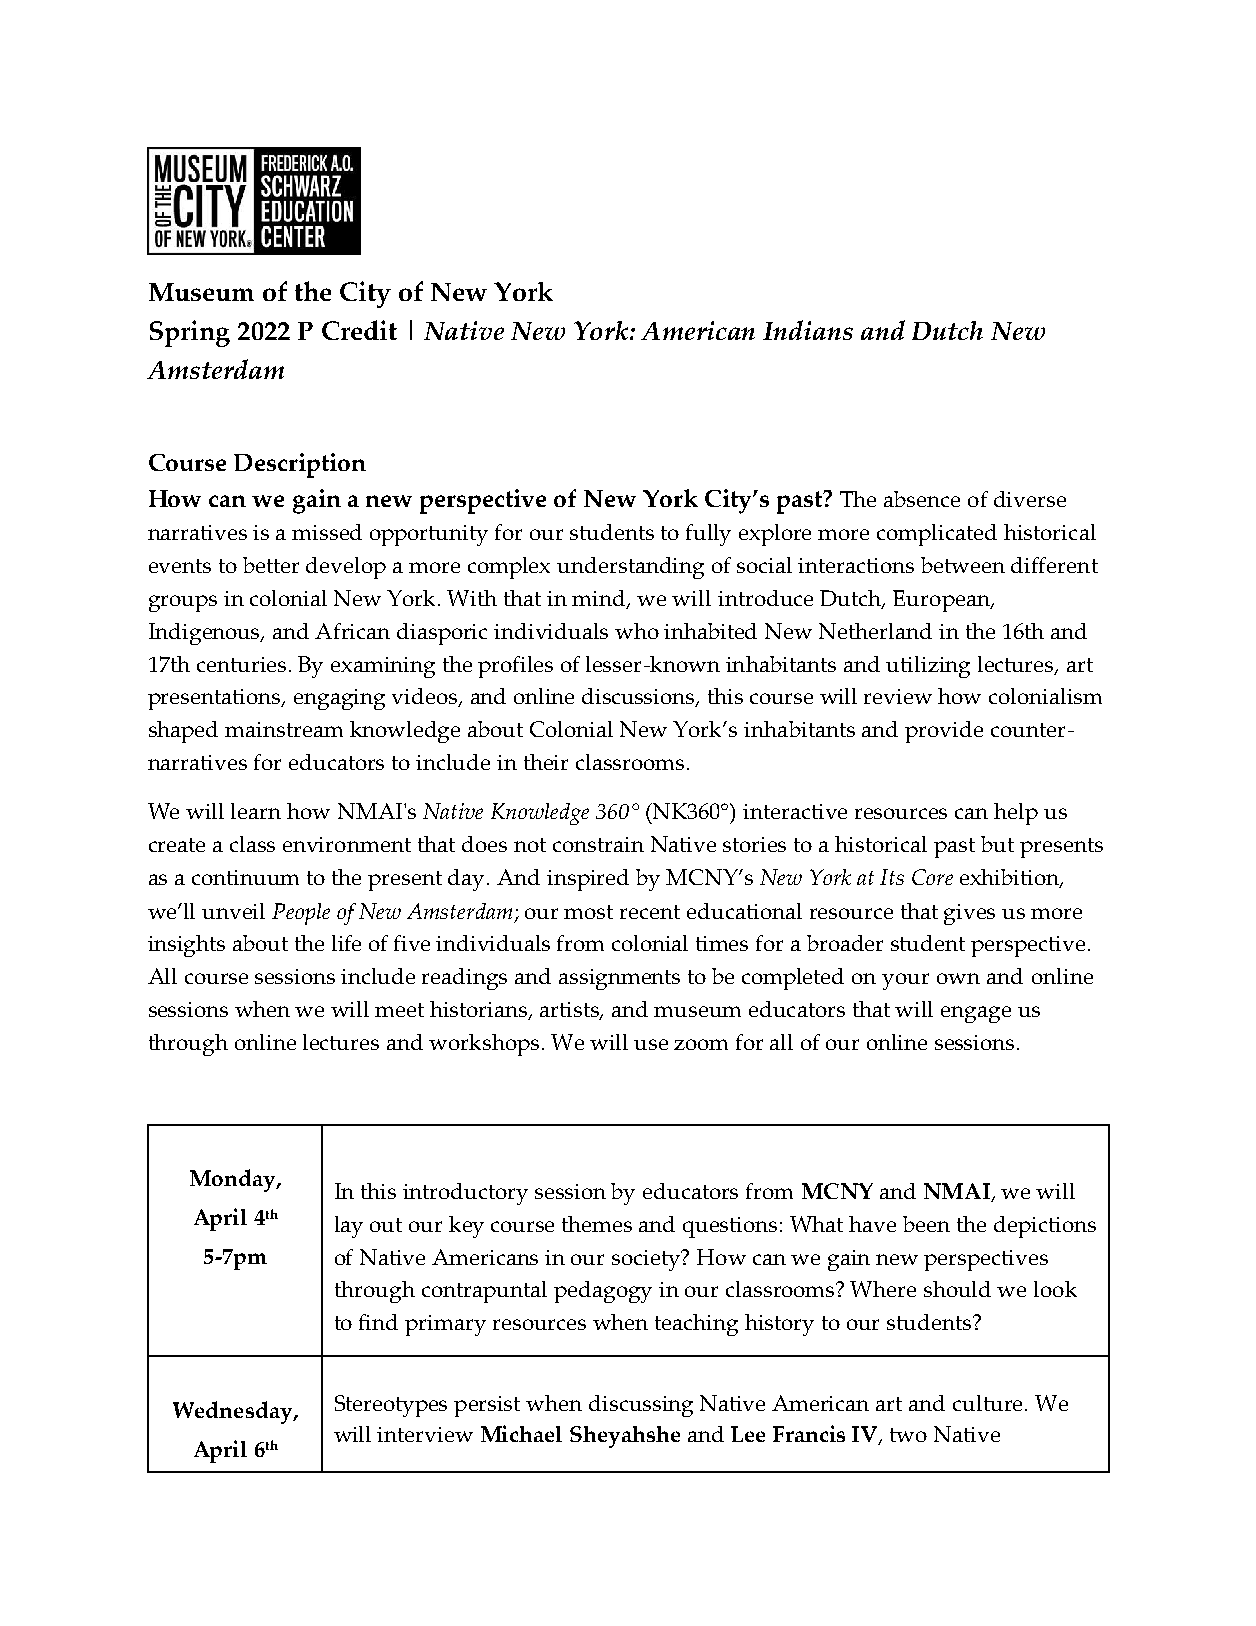  What do you see at coordinates (234, 1412) in the screenshot?
I see `Wednesday` at bounding box center [234, 1412].
